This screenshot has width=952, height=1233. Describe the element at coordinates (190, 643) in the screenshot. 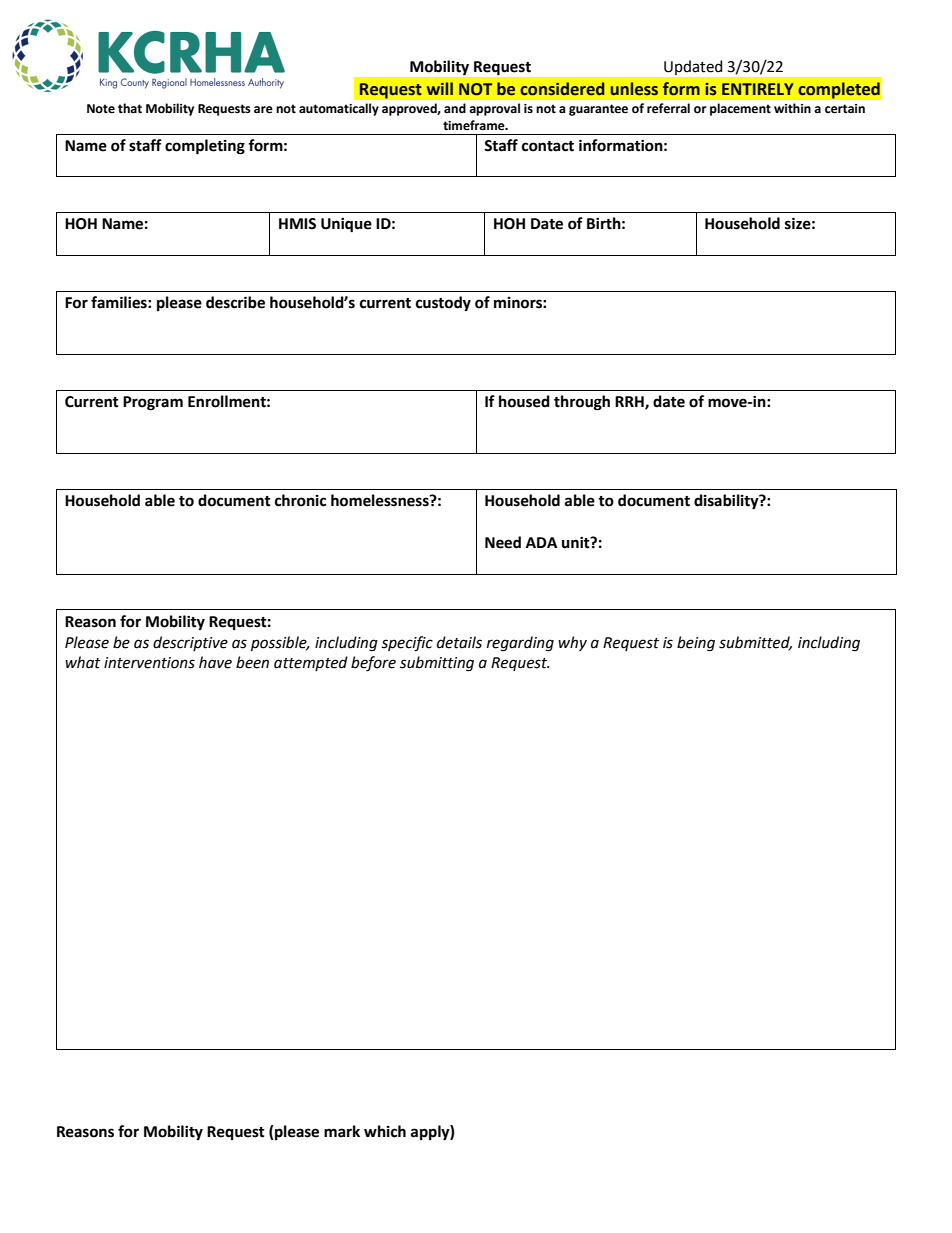

I see `descriptive` at that location.
